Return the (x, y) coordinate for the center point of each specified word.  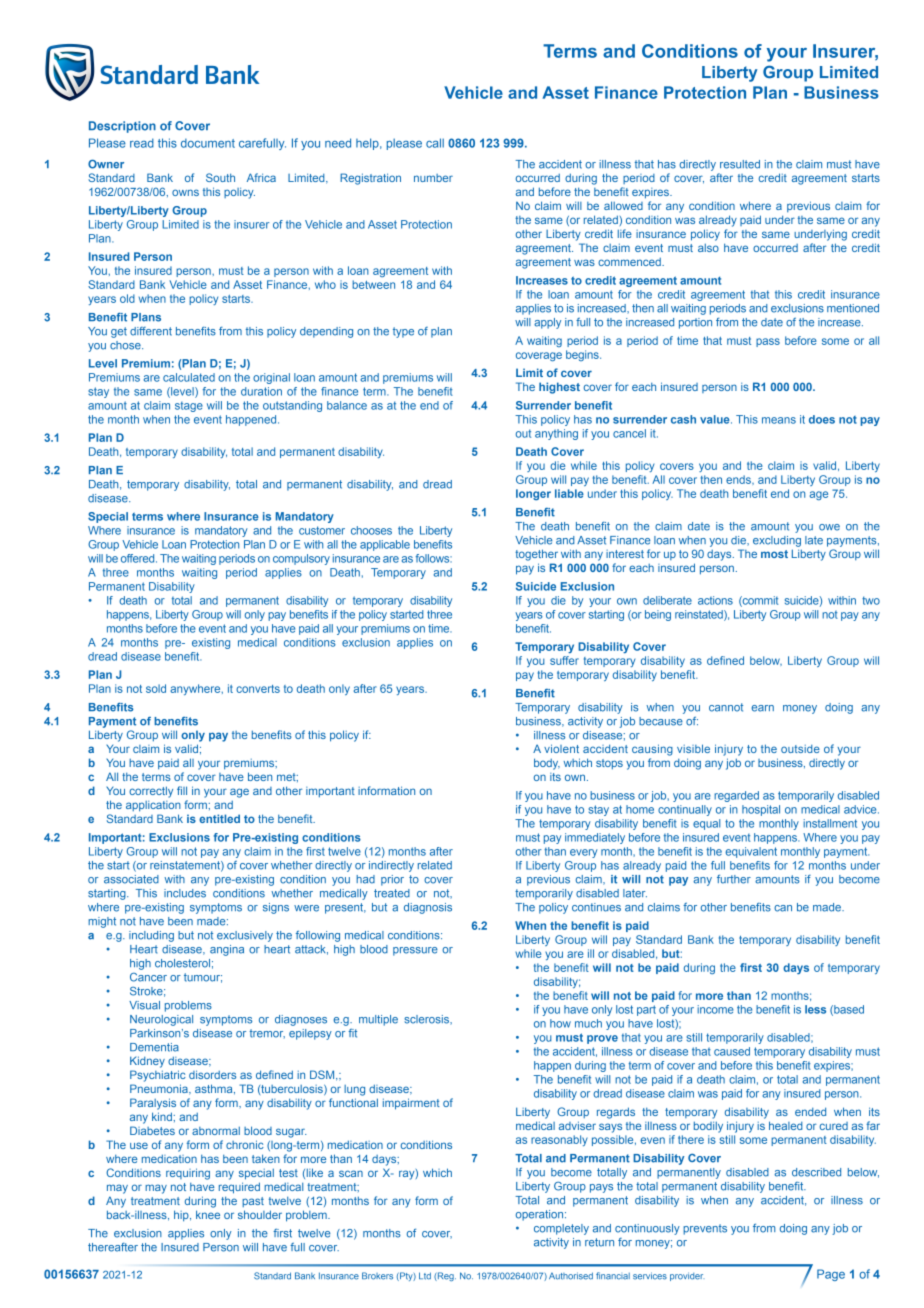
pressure (415, 951)
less (815, 1009)
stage (189, 407)
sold (156, 688)
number (433, 178)
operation (541, 1215)
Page (831, 1275)
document (208, 143)
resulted (740, 164)
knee (208, 1214)
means (779, 420)
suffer (564, 660)
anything (556, 434)
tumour (203, 978)
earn (762, 708)
